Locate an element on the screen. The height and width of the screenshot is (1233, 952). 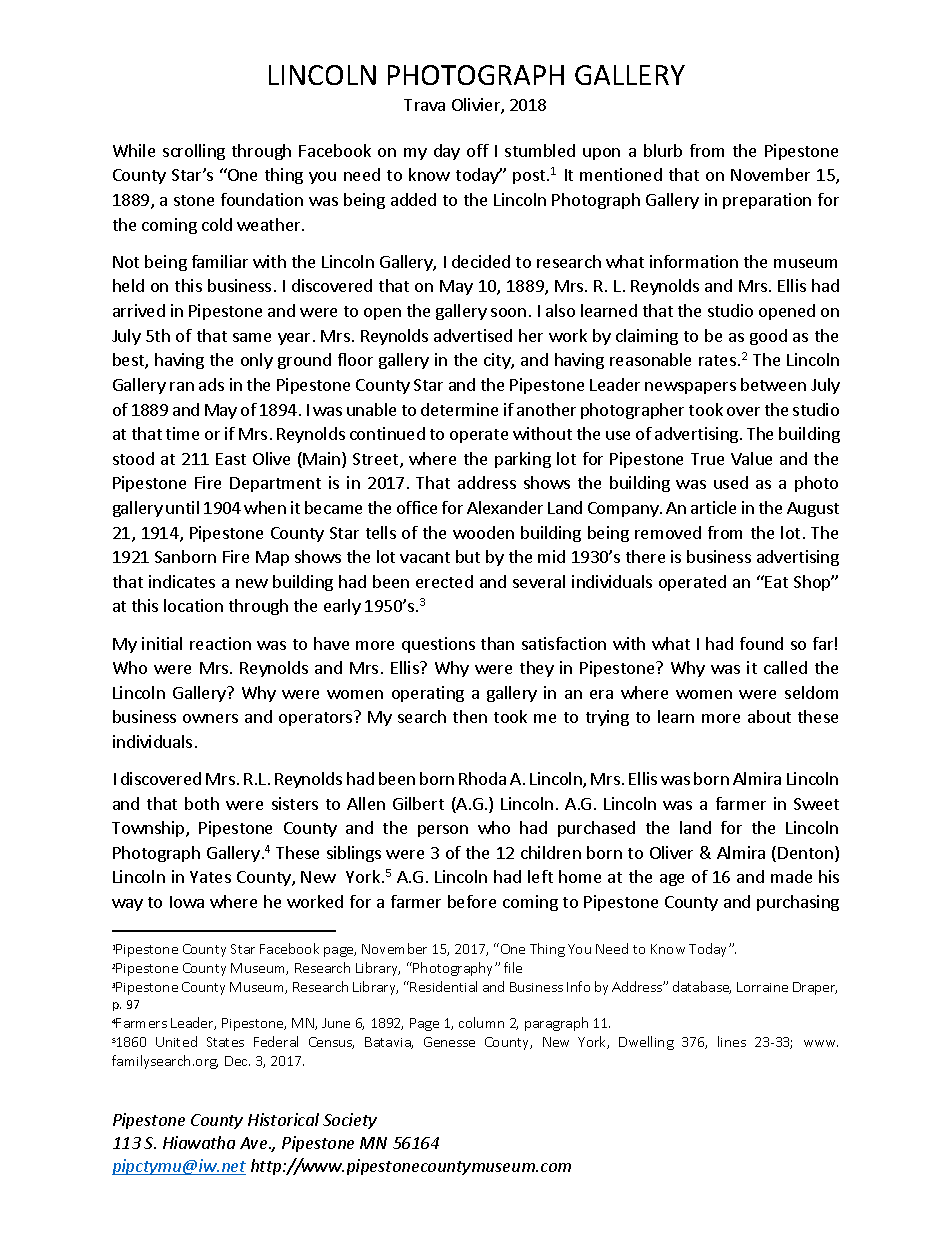
lines is located at coordinates (732, 1041).
